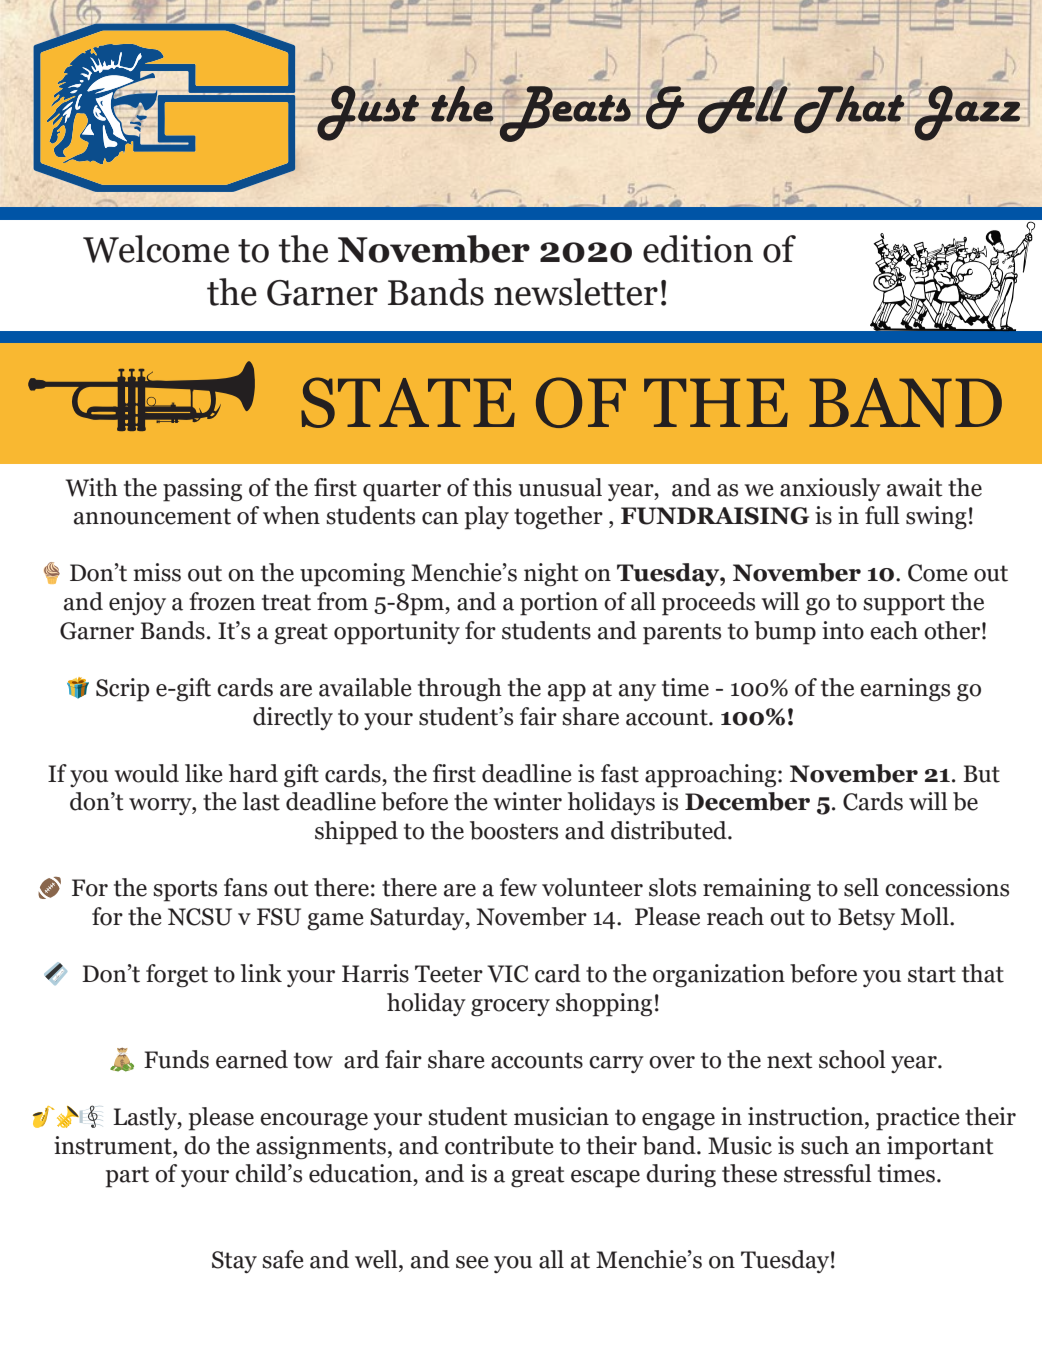 This page has width=1042, height=1349. I want to click on sell, so click(861, 887).
